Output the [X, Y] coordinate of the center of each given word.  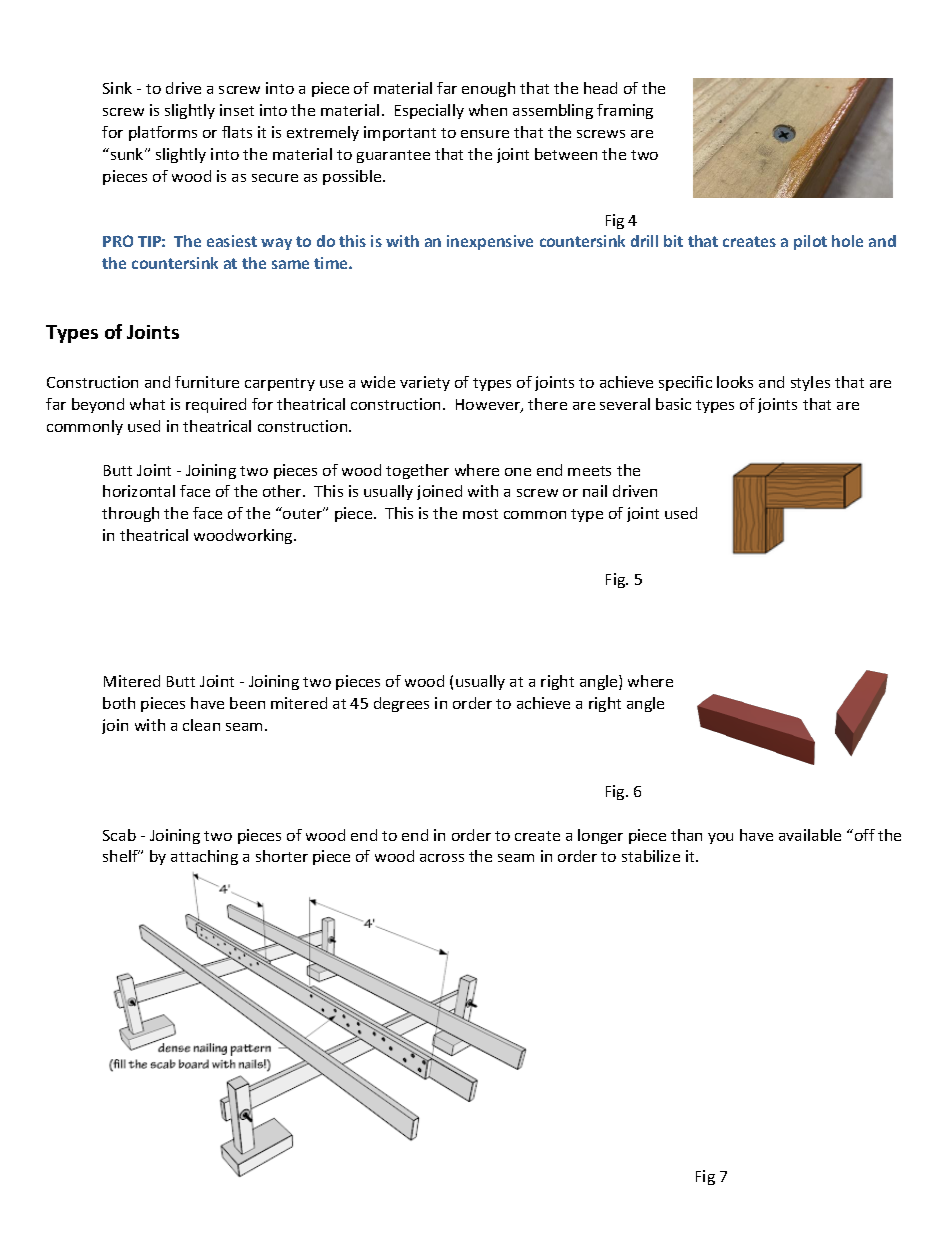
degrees [401, 704]
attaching [204, 857]
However [489, 406]
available [810, 835]
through [130, 514]
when [488, 110]
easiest [232, 241]
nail [595, 491]
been [247, 703]
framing [625, 111]
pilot [810, 242]
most [480, 514]
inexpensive [490, 242]
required [216, 405]
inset [237, 110]
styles [810, 383]
